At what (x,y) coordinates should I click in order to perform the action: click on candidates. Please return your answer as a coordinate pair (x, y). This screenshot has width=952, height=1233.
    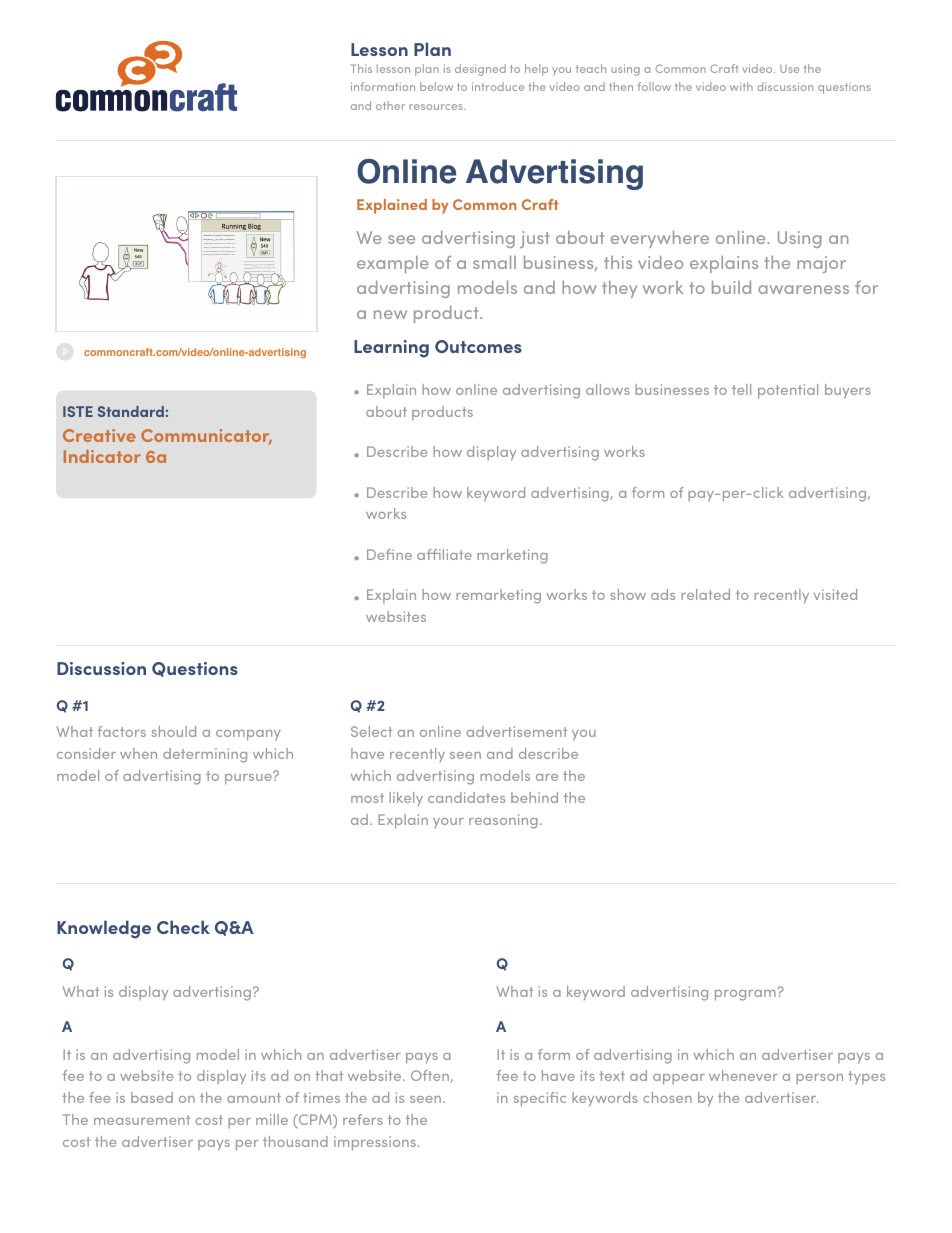
    Looking at the image, I should click on (466, 797).
